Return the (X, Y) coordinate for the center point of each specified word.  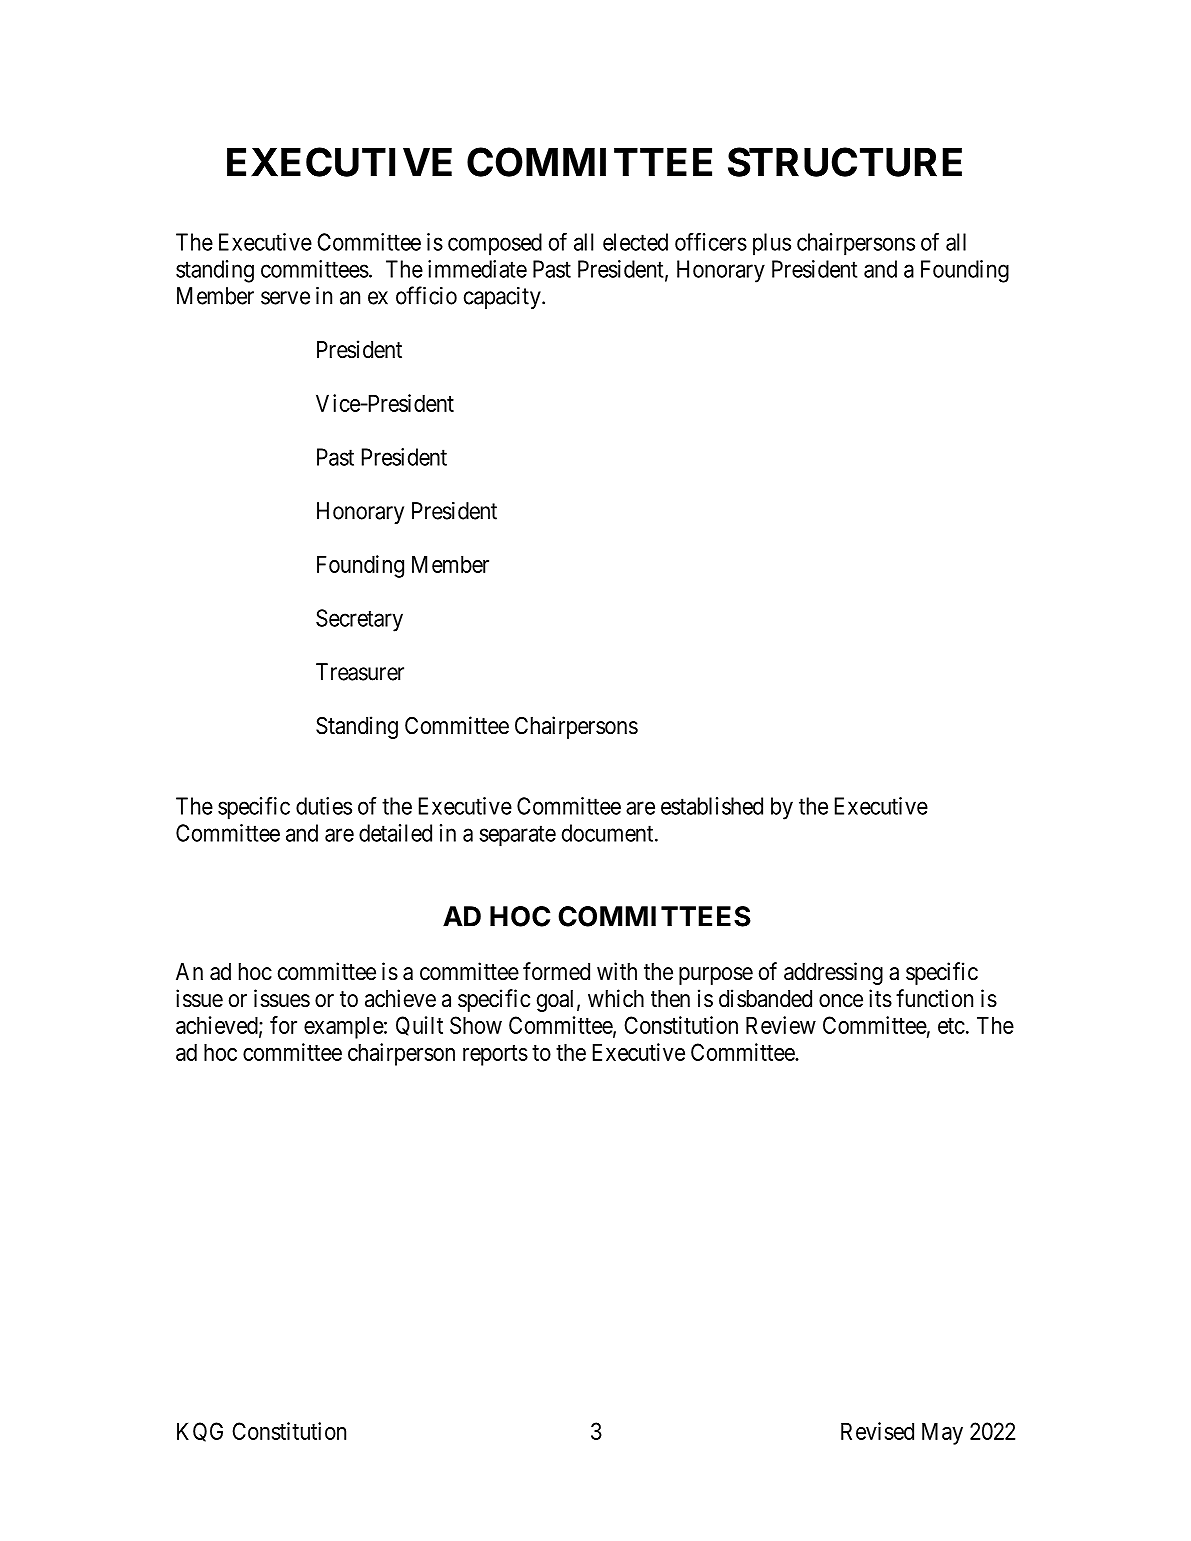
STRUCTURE (845, 162)
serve (285, 298)
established (712, 806)
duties (324, 806)
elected (635, 242)
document (609, 833)
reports (495, 1055)
